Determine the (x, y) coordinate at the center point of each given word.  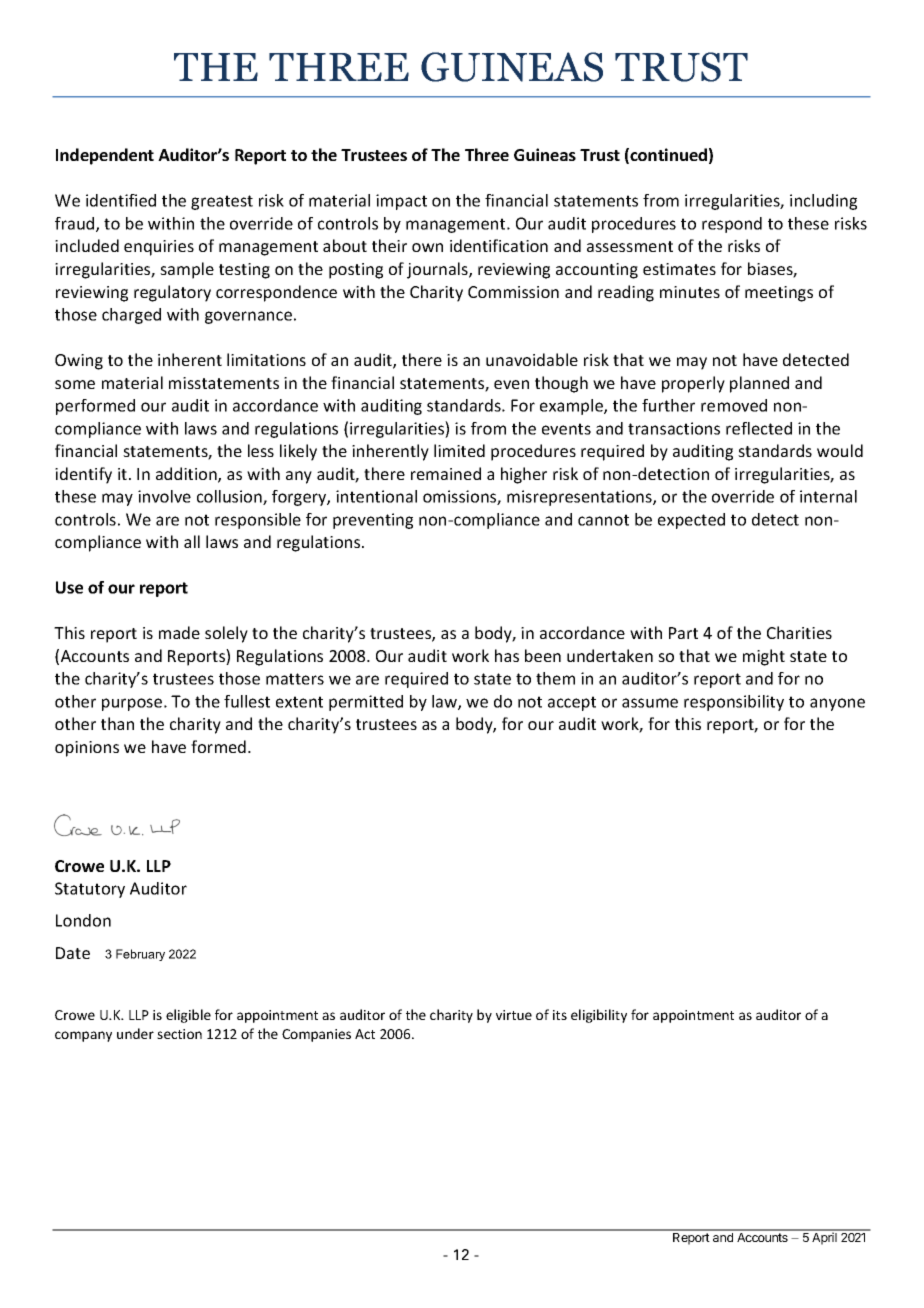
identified (121, 200)
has (507, 655)
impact (401, 202)
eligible (188, 1016)
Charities (799, 632)
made (179, 632)
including (823, 202)
